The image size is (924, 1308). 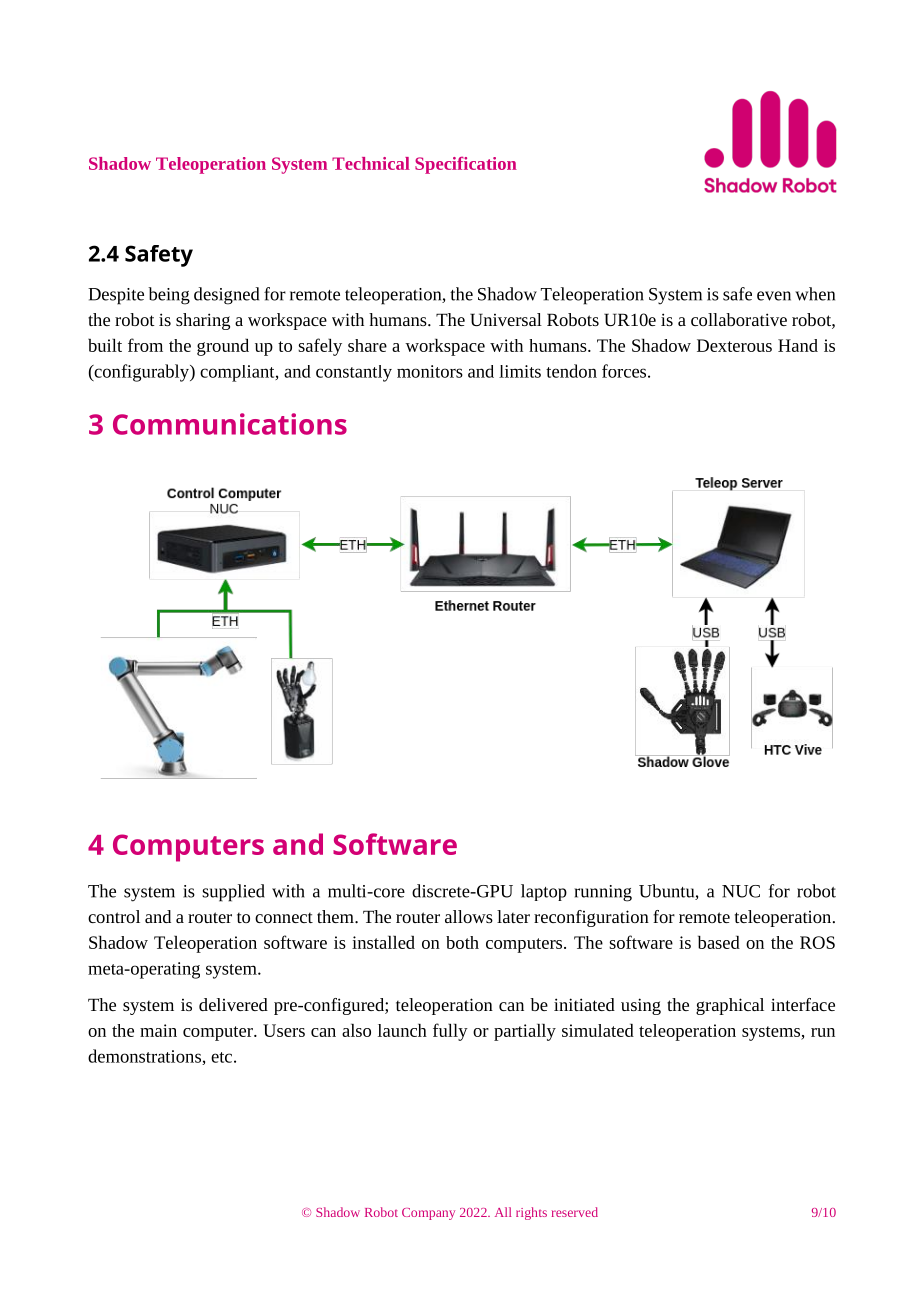 What do you see at coordinates (544, 892) in the image?
I see `laptop` at bounding box center [544, 892].
